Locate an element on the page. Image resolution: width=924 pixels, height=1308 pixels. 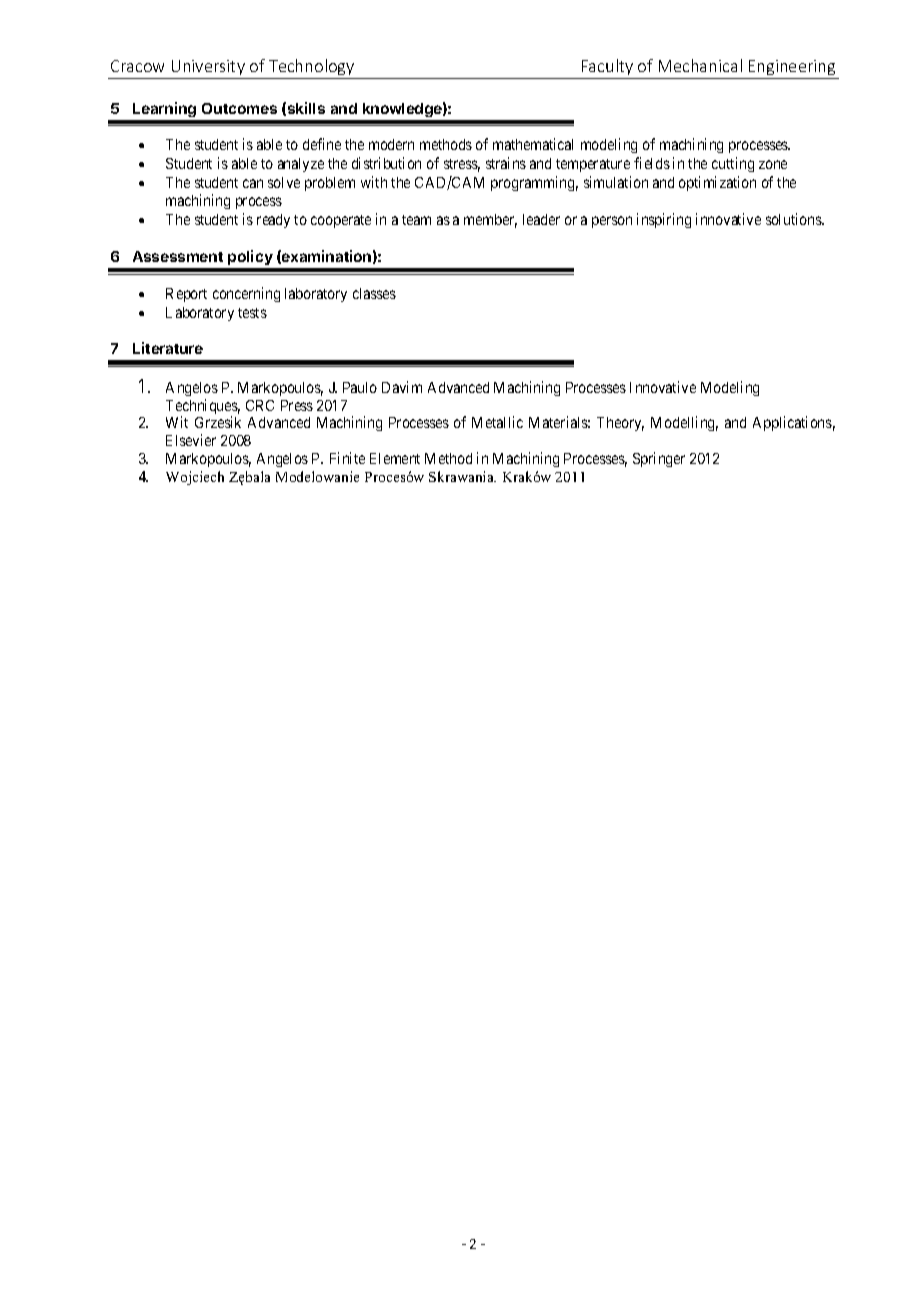
classes is located at coordinates (374, 293).
